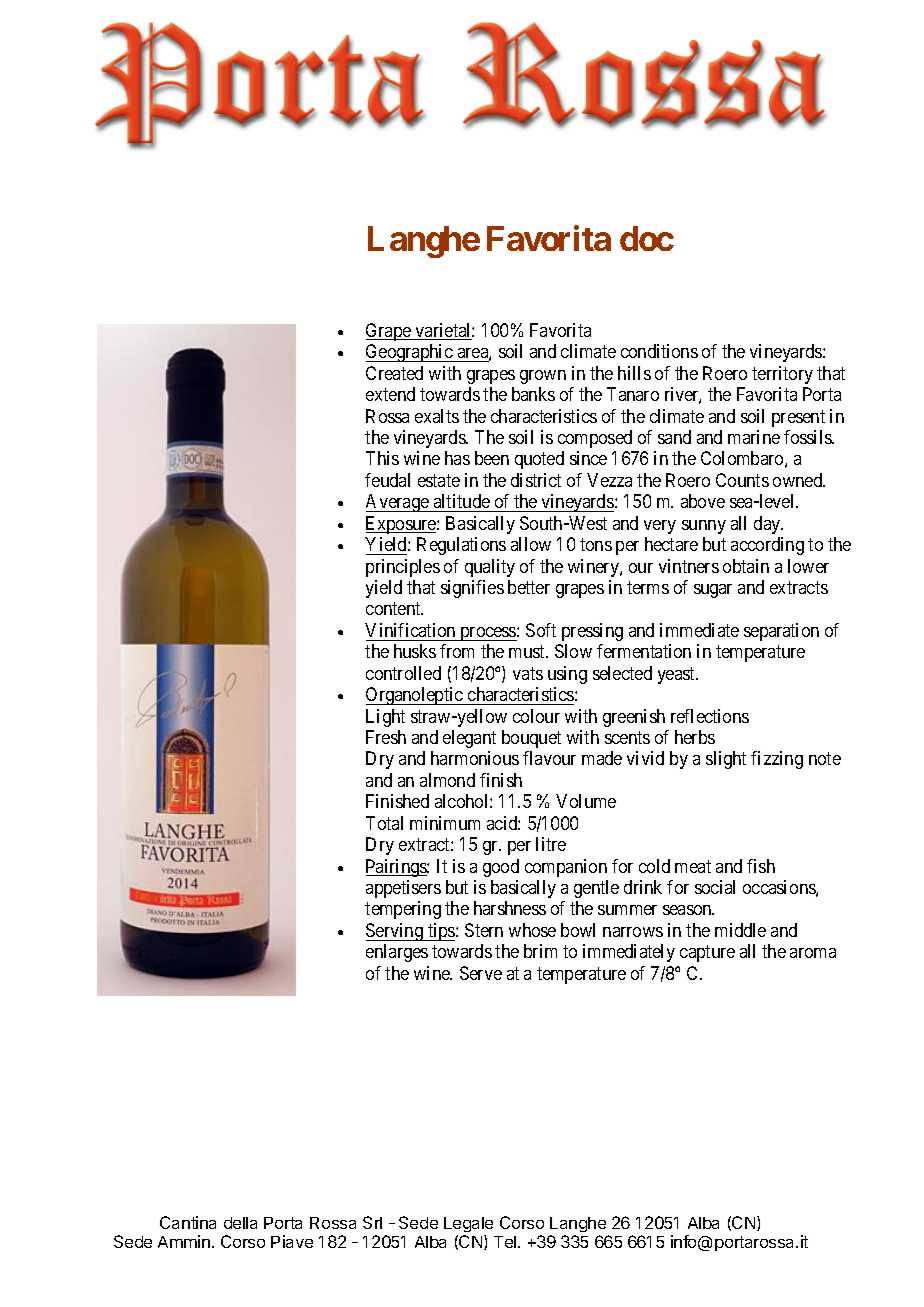  Describe the element at coordinates (390, 394) in the screenshot. I see `extend` at that location.
